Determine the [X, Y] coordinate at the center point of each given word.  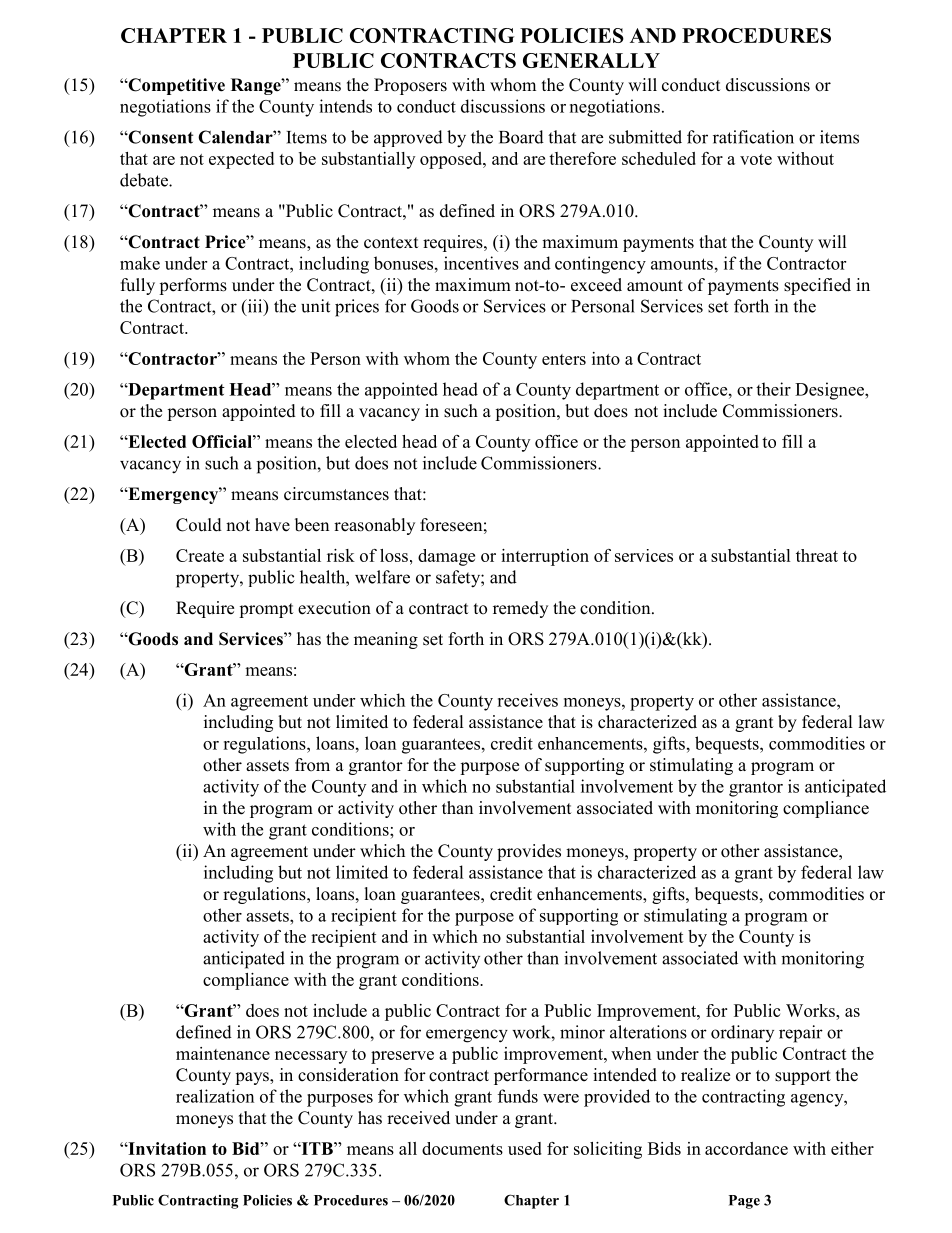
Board [521, 137]
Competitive [175, 86]
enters [564, 359]
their [773, 389]
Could [199, 525]
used [525, 1148]
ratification [753, 137]
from [312, 765]
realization [215, 1096]
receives [527, 700]
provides [529, 852]
